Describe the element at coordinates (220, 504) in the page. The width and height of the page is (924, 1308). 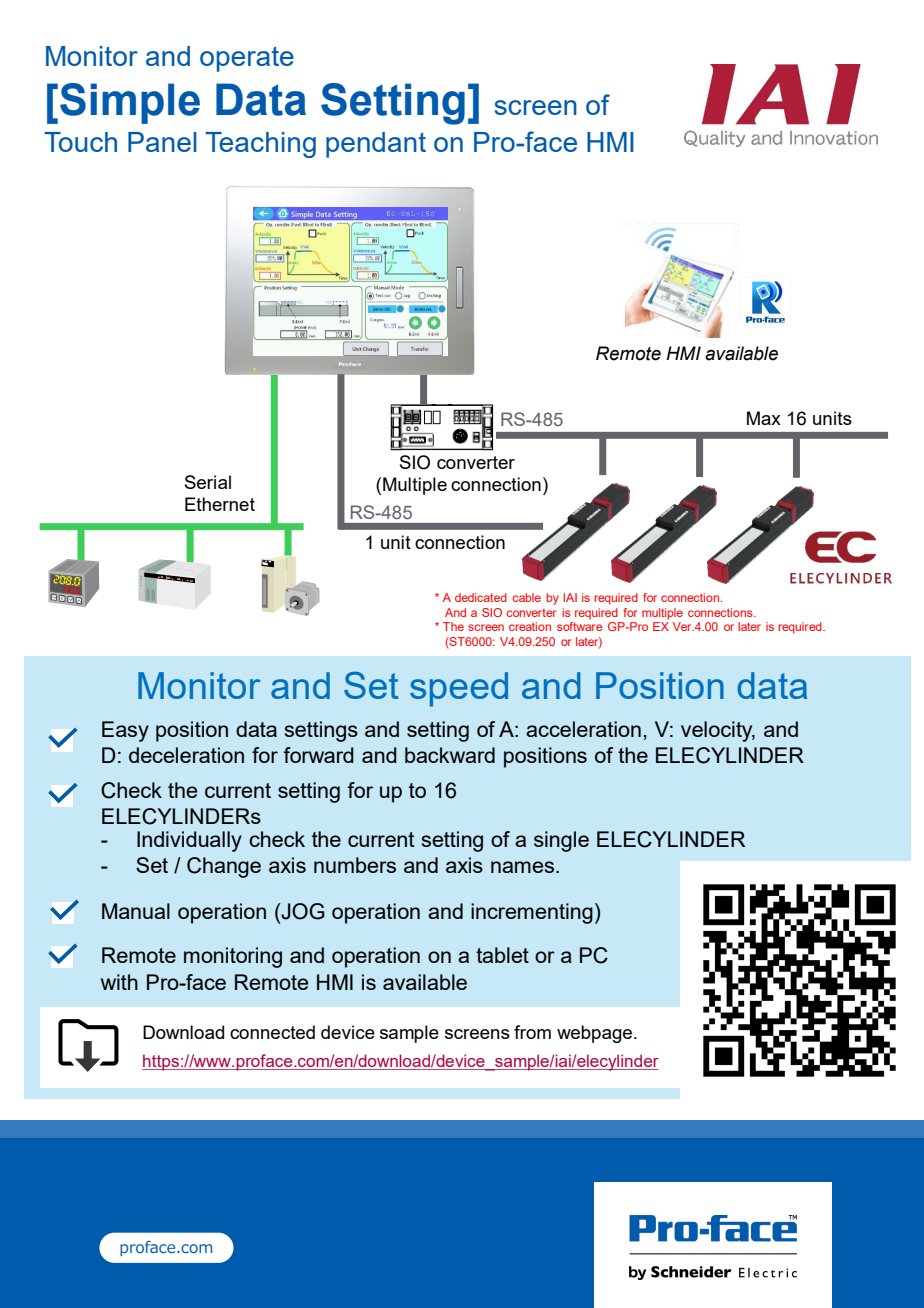
I see `Ethernet` at that location.
